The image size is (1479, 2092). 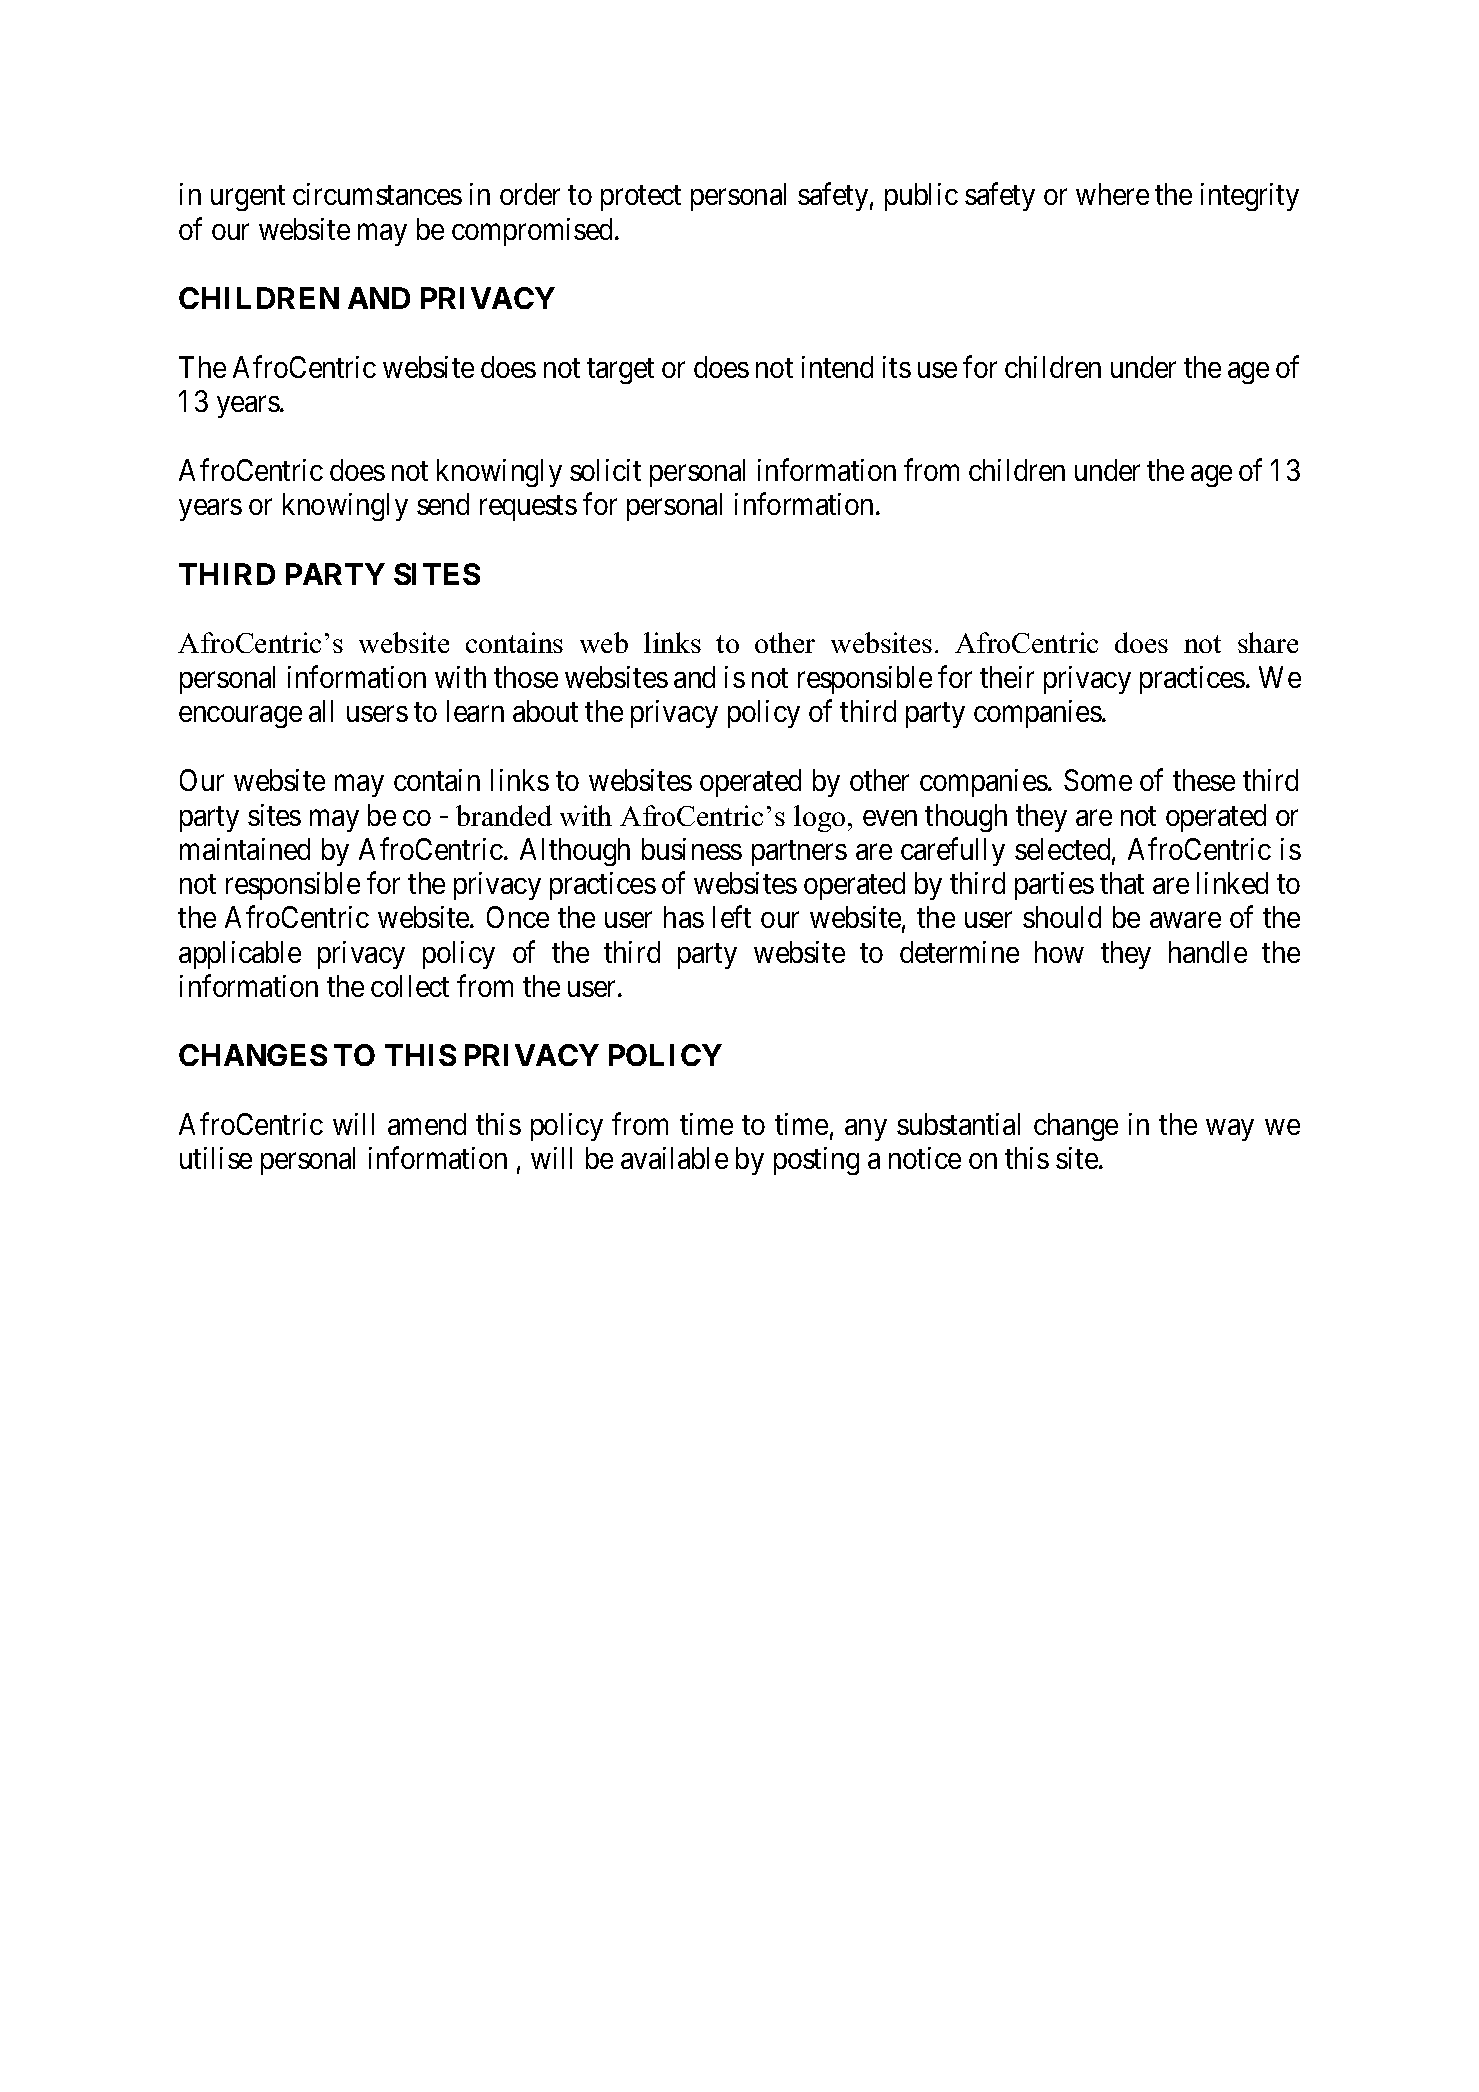 What do you see at coordinates (674, 1158) in the page?
I see `available` at bounding box center [674, 1158].
